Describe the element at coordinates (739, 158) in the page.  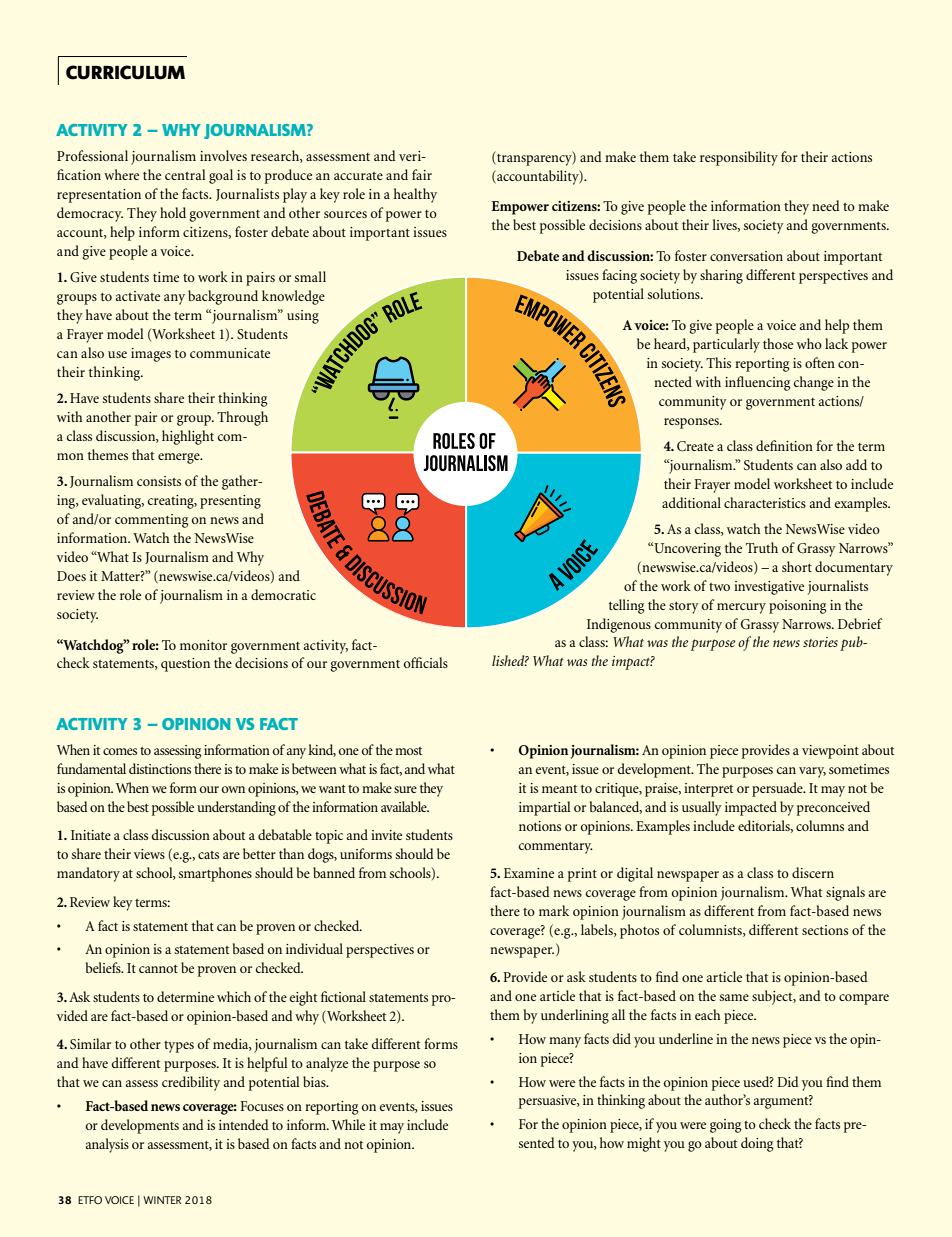
I see `responsibility` at that location.
